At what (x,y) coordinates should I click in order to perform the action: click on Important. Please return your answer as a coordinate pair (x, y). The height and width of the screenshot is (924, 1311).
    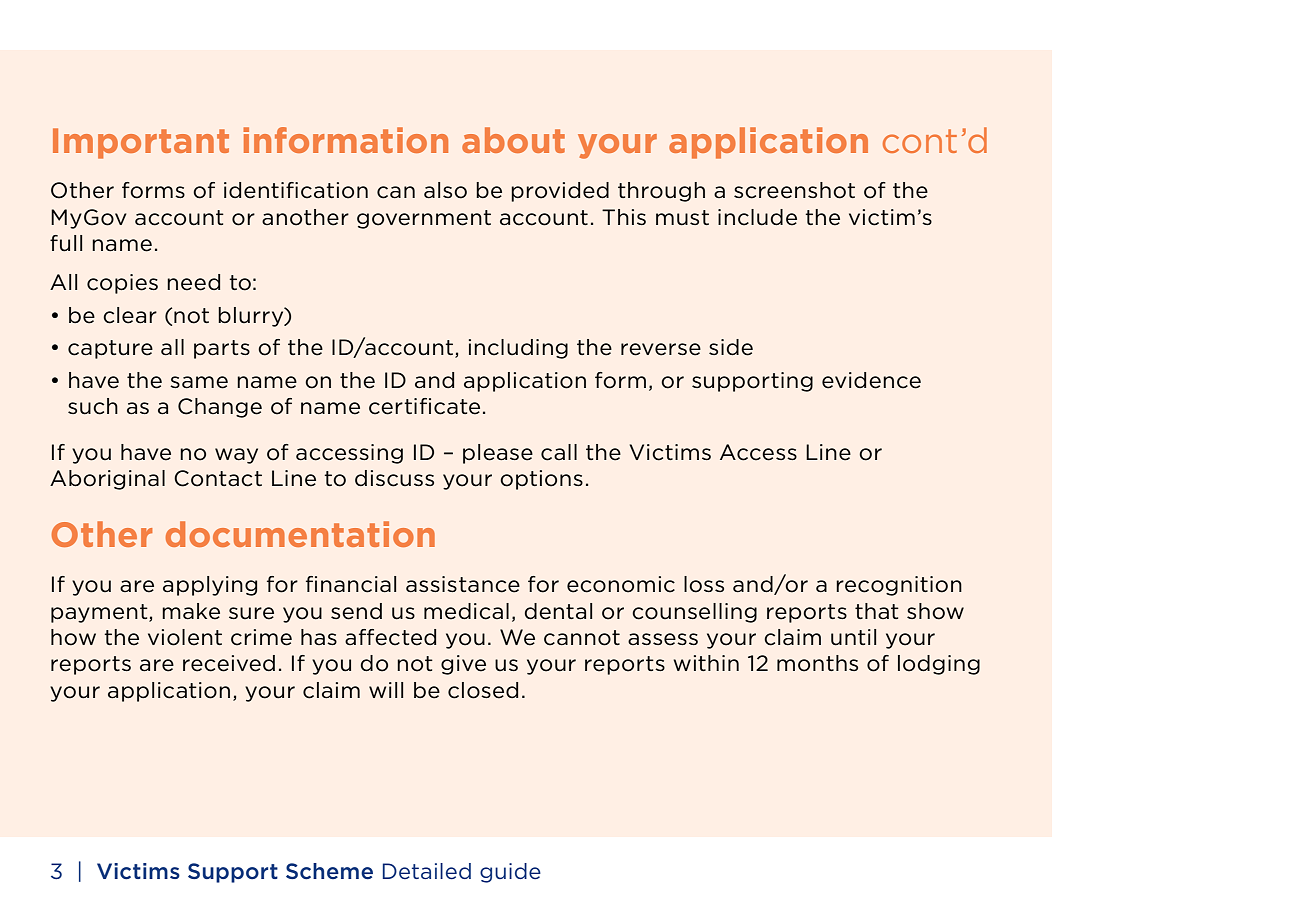
    Looking at the image, I should click on (141, 143).
